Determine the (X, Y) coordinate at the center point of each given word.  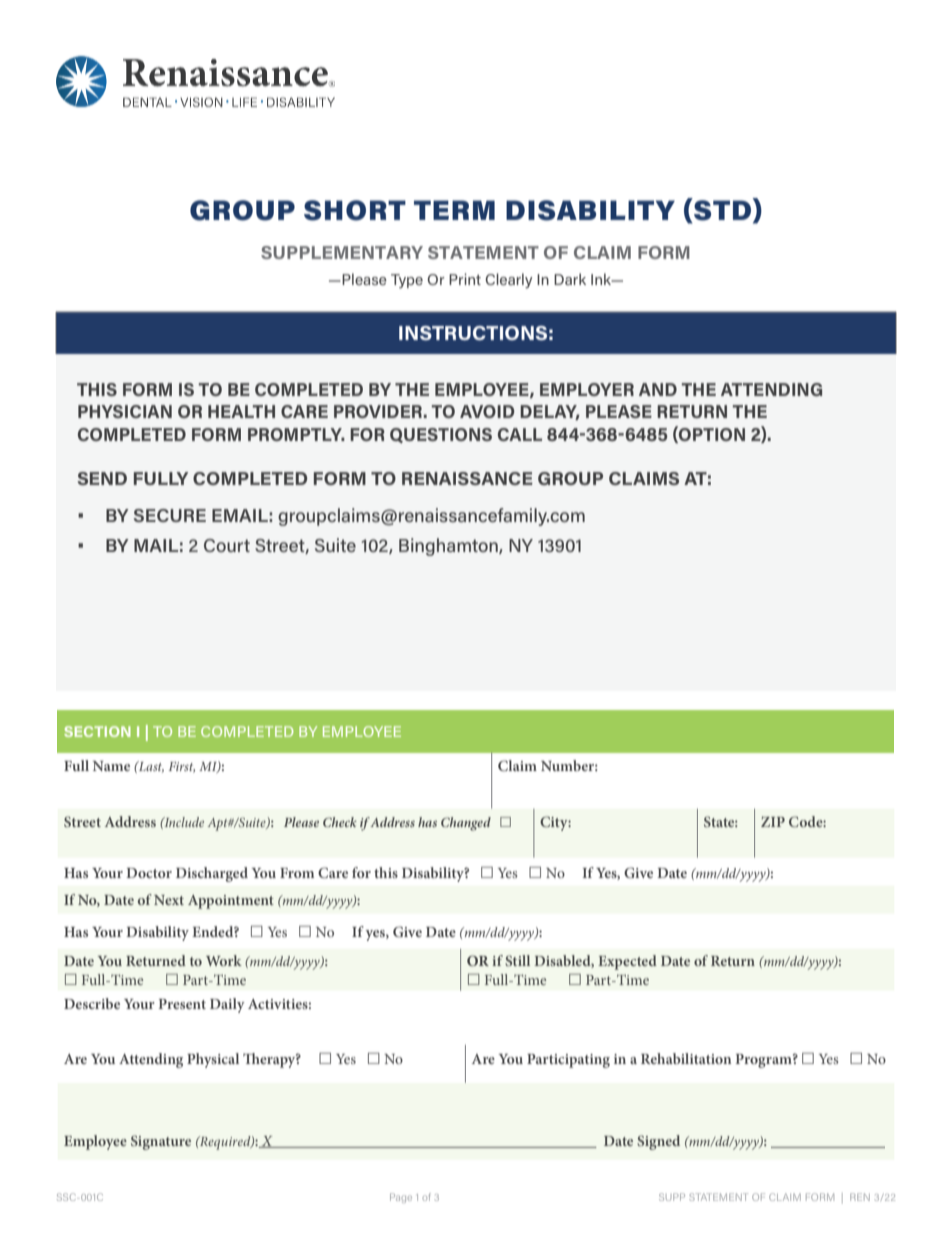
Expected (627, 962)
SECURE (170, 515)
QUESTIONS (441, 435)
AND (658, 389)
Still (517, 960)
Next (169, 900)
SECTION (97, 731)
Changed (466, 824)
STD (722, 210)
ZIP (773, 821)
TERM (454, 210)
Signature (161, 1142)
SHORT (355, 210)
